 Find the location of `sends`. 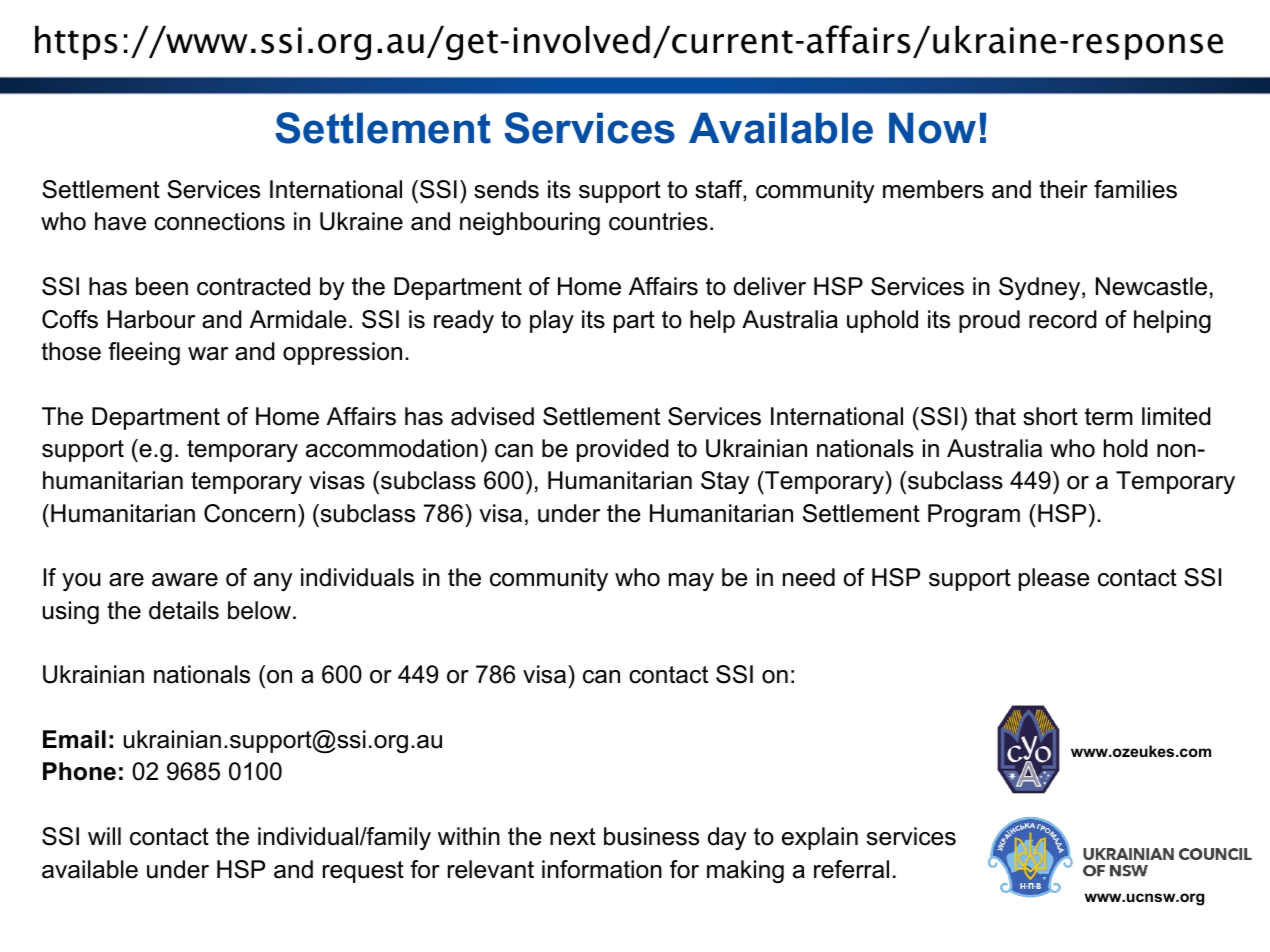

sends is located at coordinates (506, 189).
